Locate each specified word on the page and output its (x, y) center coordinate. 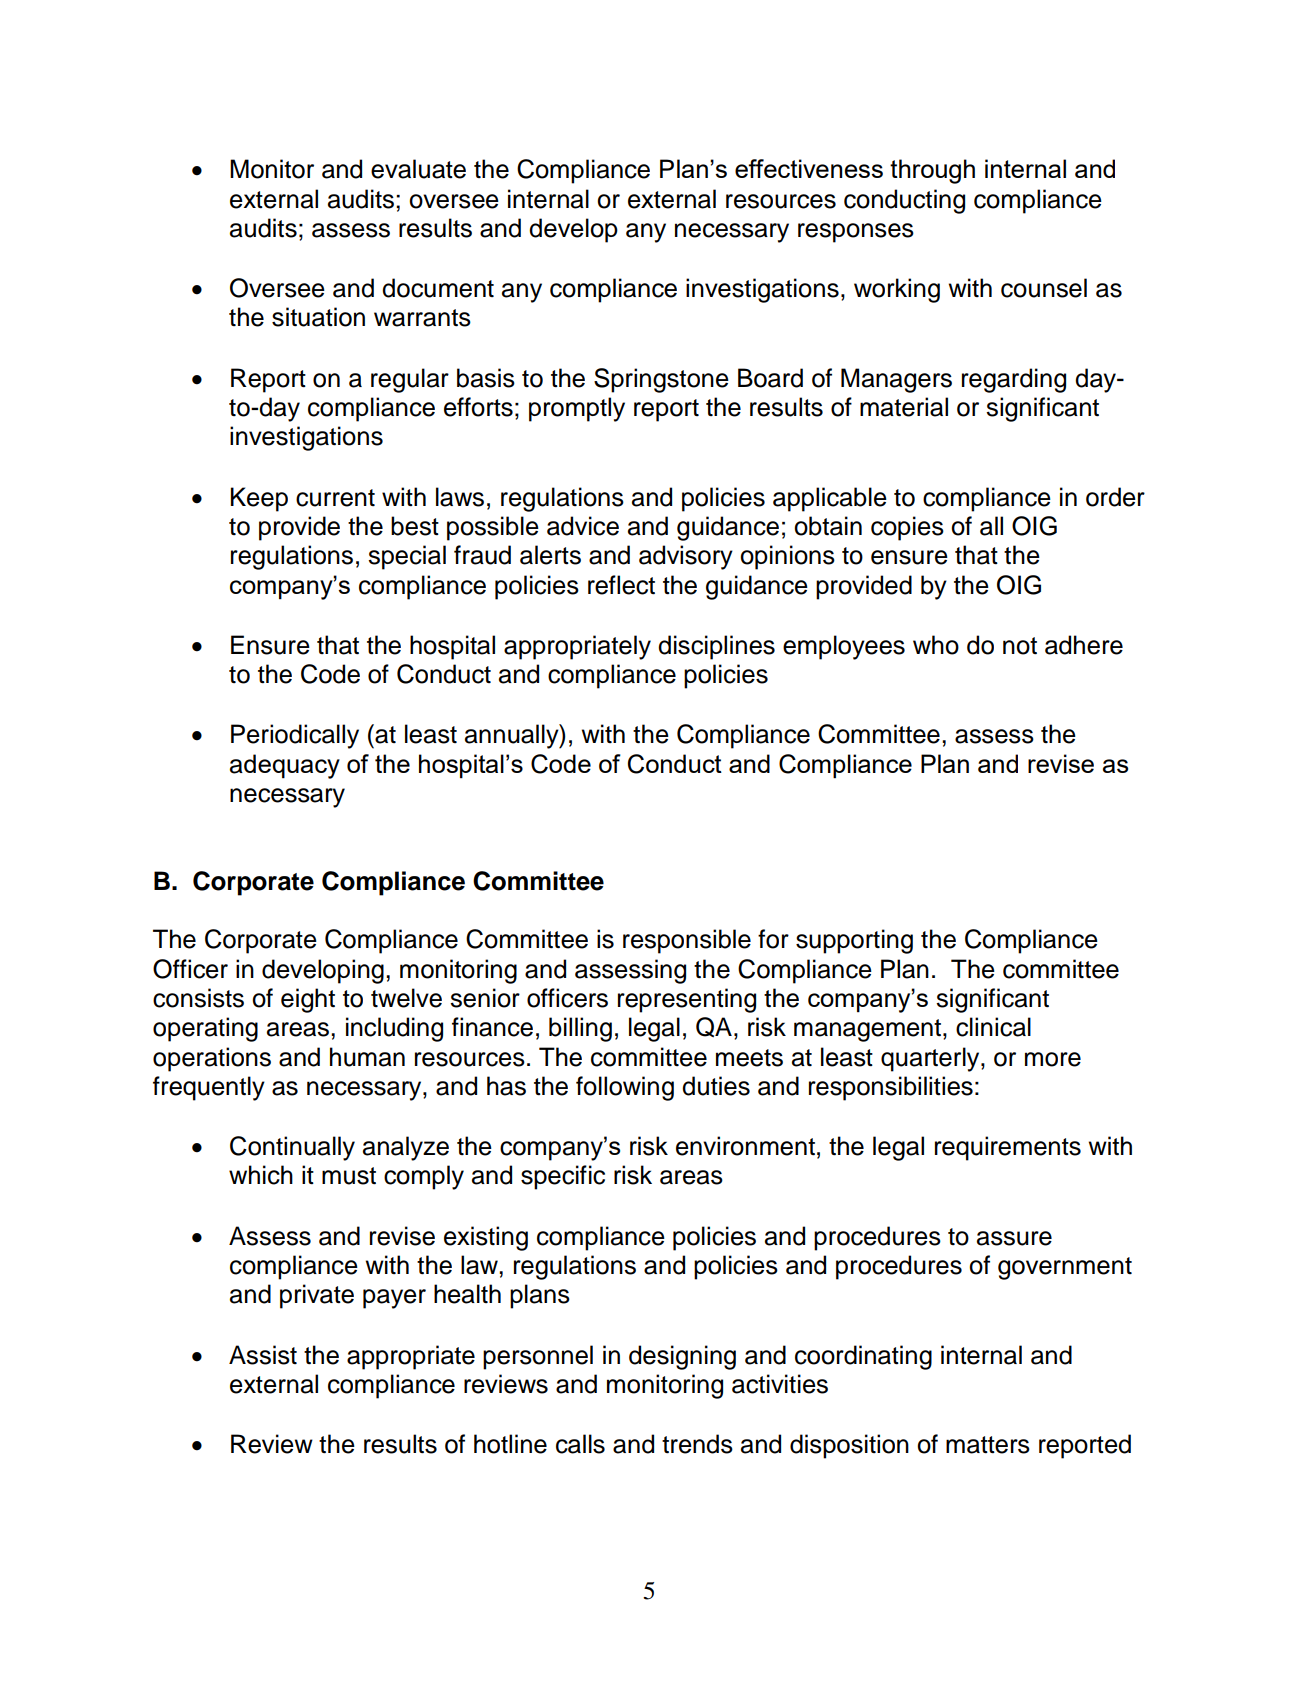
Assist (263, 1355)
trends (697, 1444)
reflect (621, 585)
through (932, 171)
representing (687, 1000)
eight (308, 1000)
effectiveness (809, 168)
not (1020, 646)
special (407, 557)
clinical (993, 1027)
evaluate (418, 169)
